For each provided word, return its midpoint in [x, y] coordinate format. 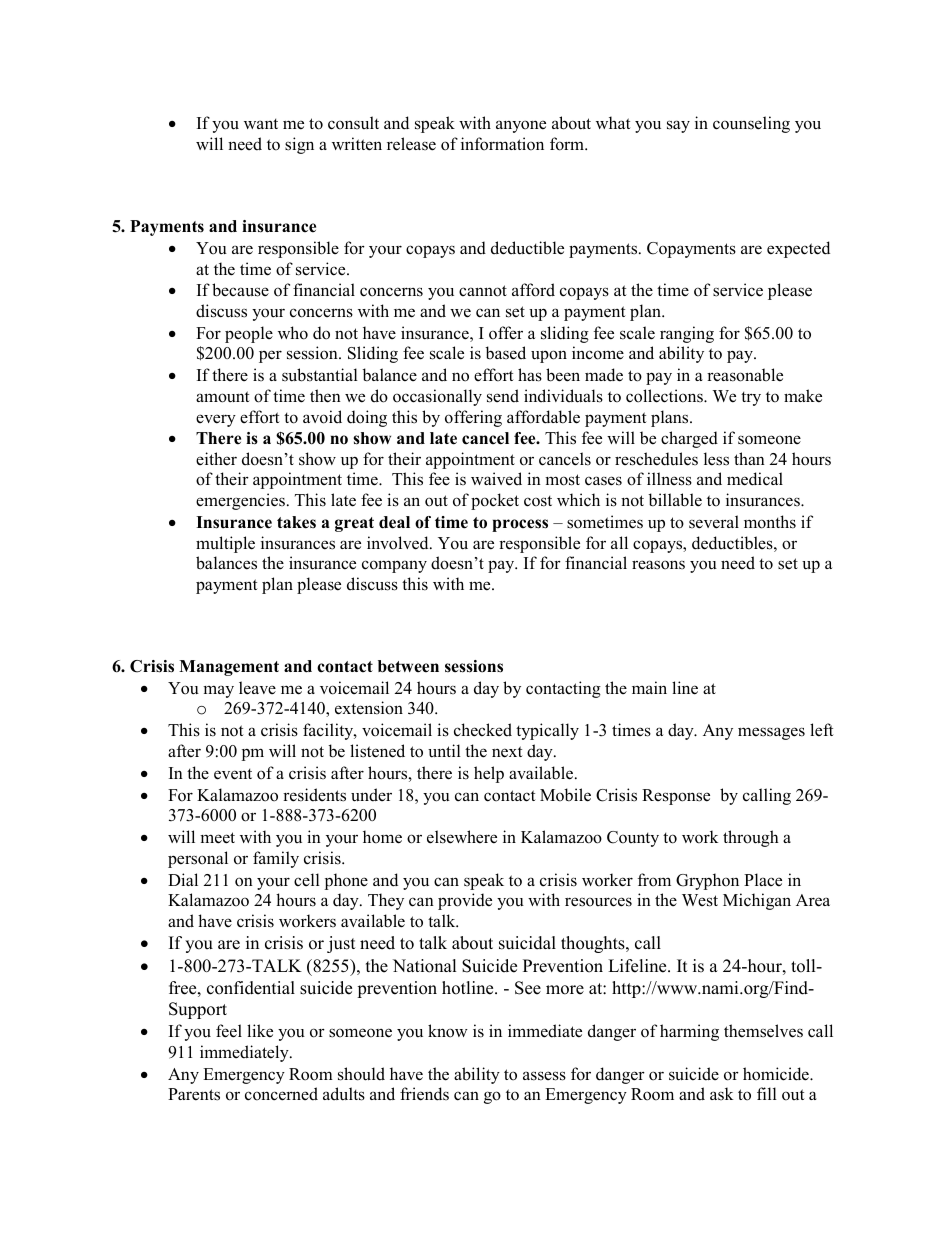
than [749, 458]
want [261, 123]
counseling [751, 124]
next [507, 752]
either [216, 459]
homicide [777, 1074]
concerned [281, 1094]
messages [771, 733]
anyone [521, 126]
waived [496, 479]
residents [314, 795]
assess [544, 1076]
